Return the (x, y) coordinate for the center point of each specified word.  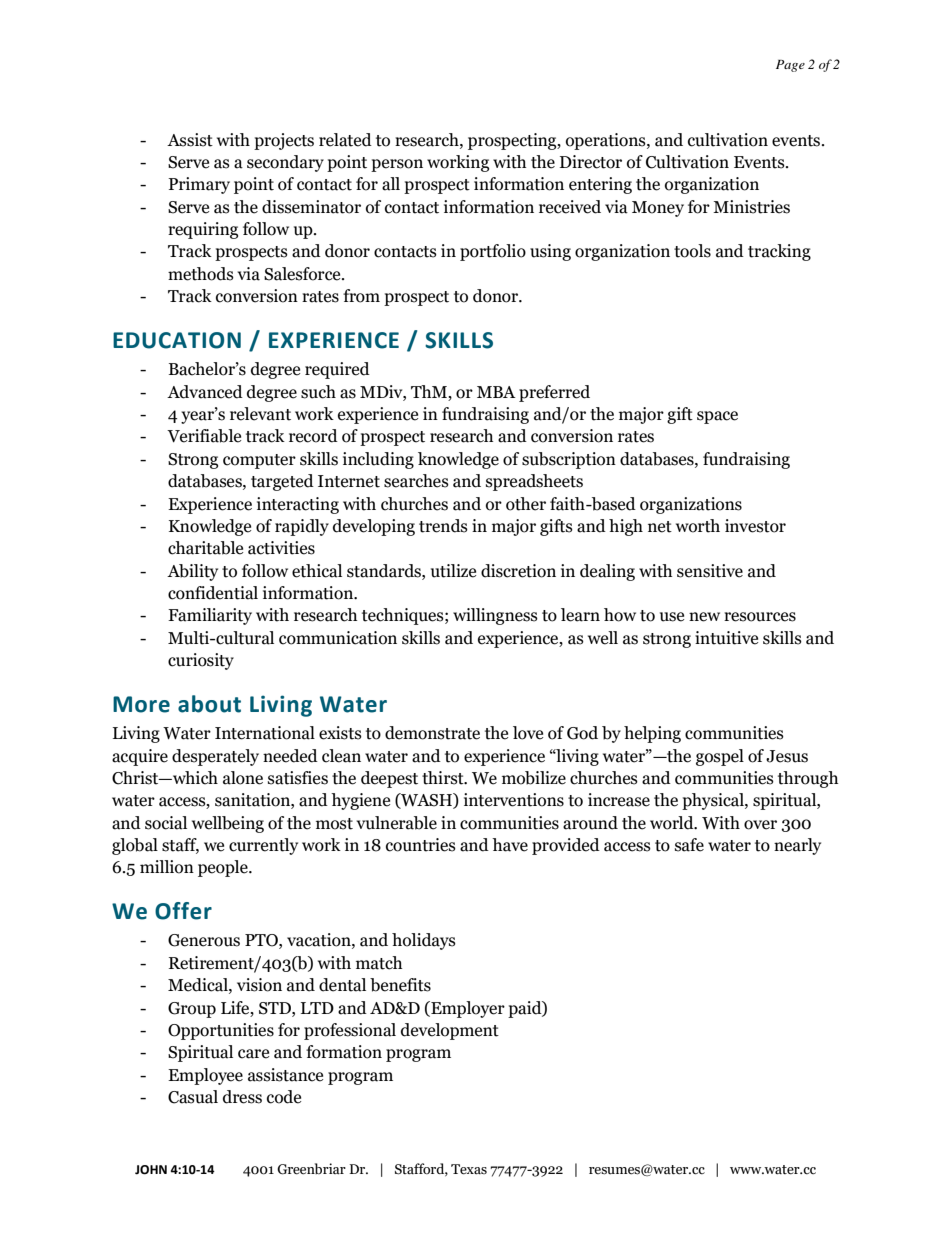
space (717, 417)
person (397, 165)
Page (790, 66)
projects (284, 141)
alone (243, 778)
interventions (514, 800)
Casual (193, 1097)
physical (714, 801)
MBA (496, 392)
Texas (469, 1169)
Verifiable (204, 436)
